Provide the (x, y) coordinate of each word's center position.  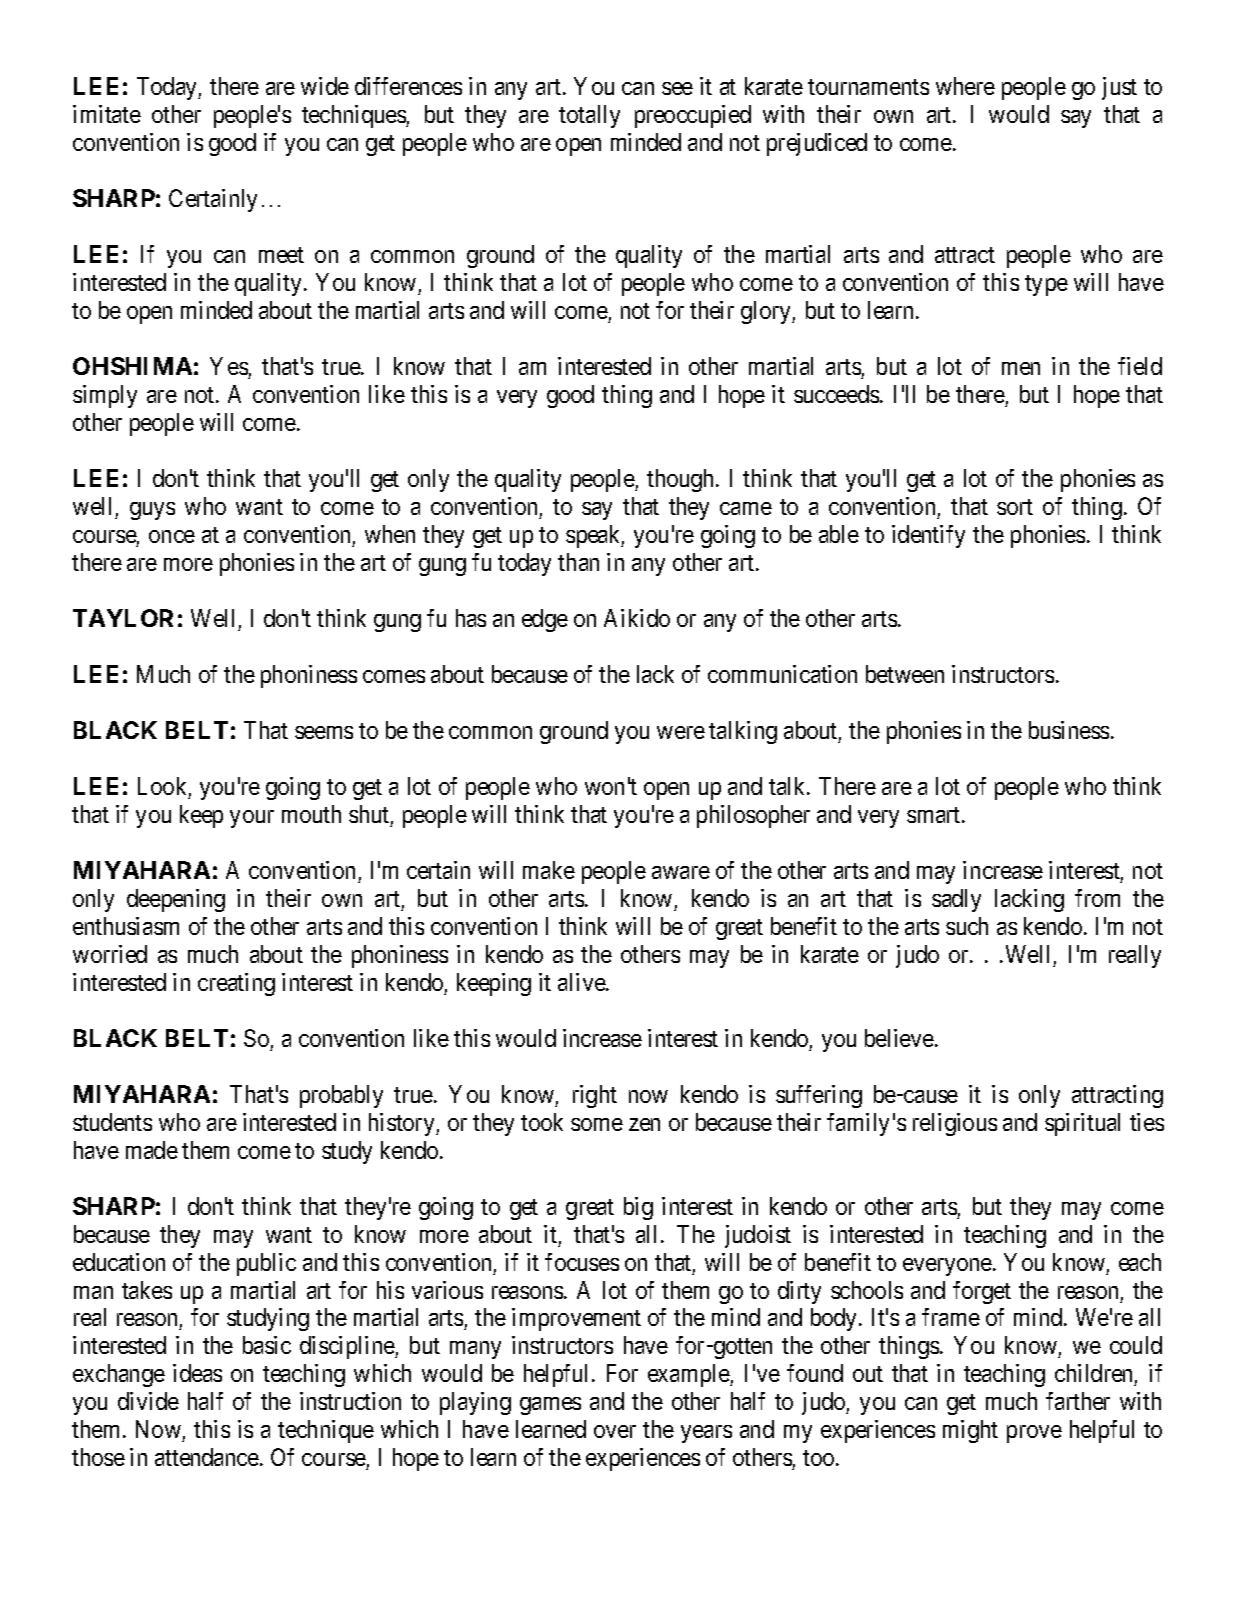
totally (589, 116)
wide (325, 86)
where (965, 86)
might (970, 1431)
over (615, 1431)
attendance (207, 1457)
